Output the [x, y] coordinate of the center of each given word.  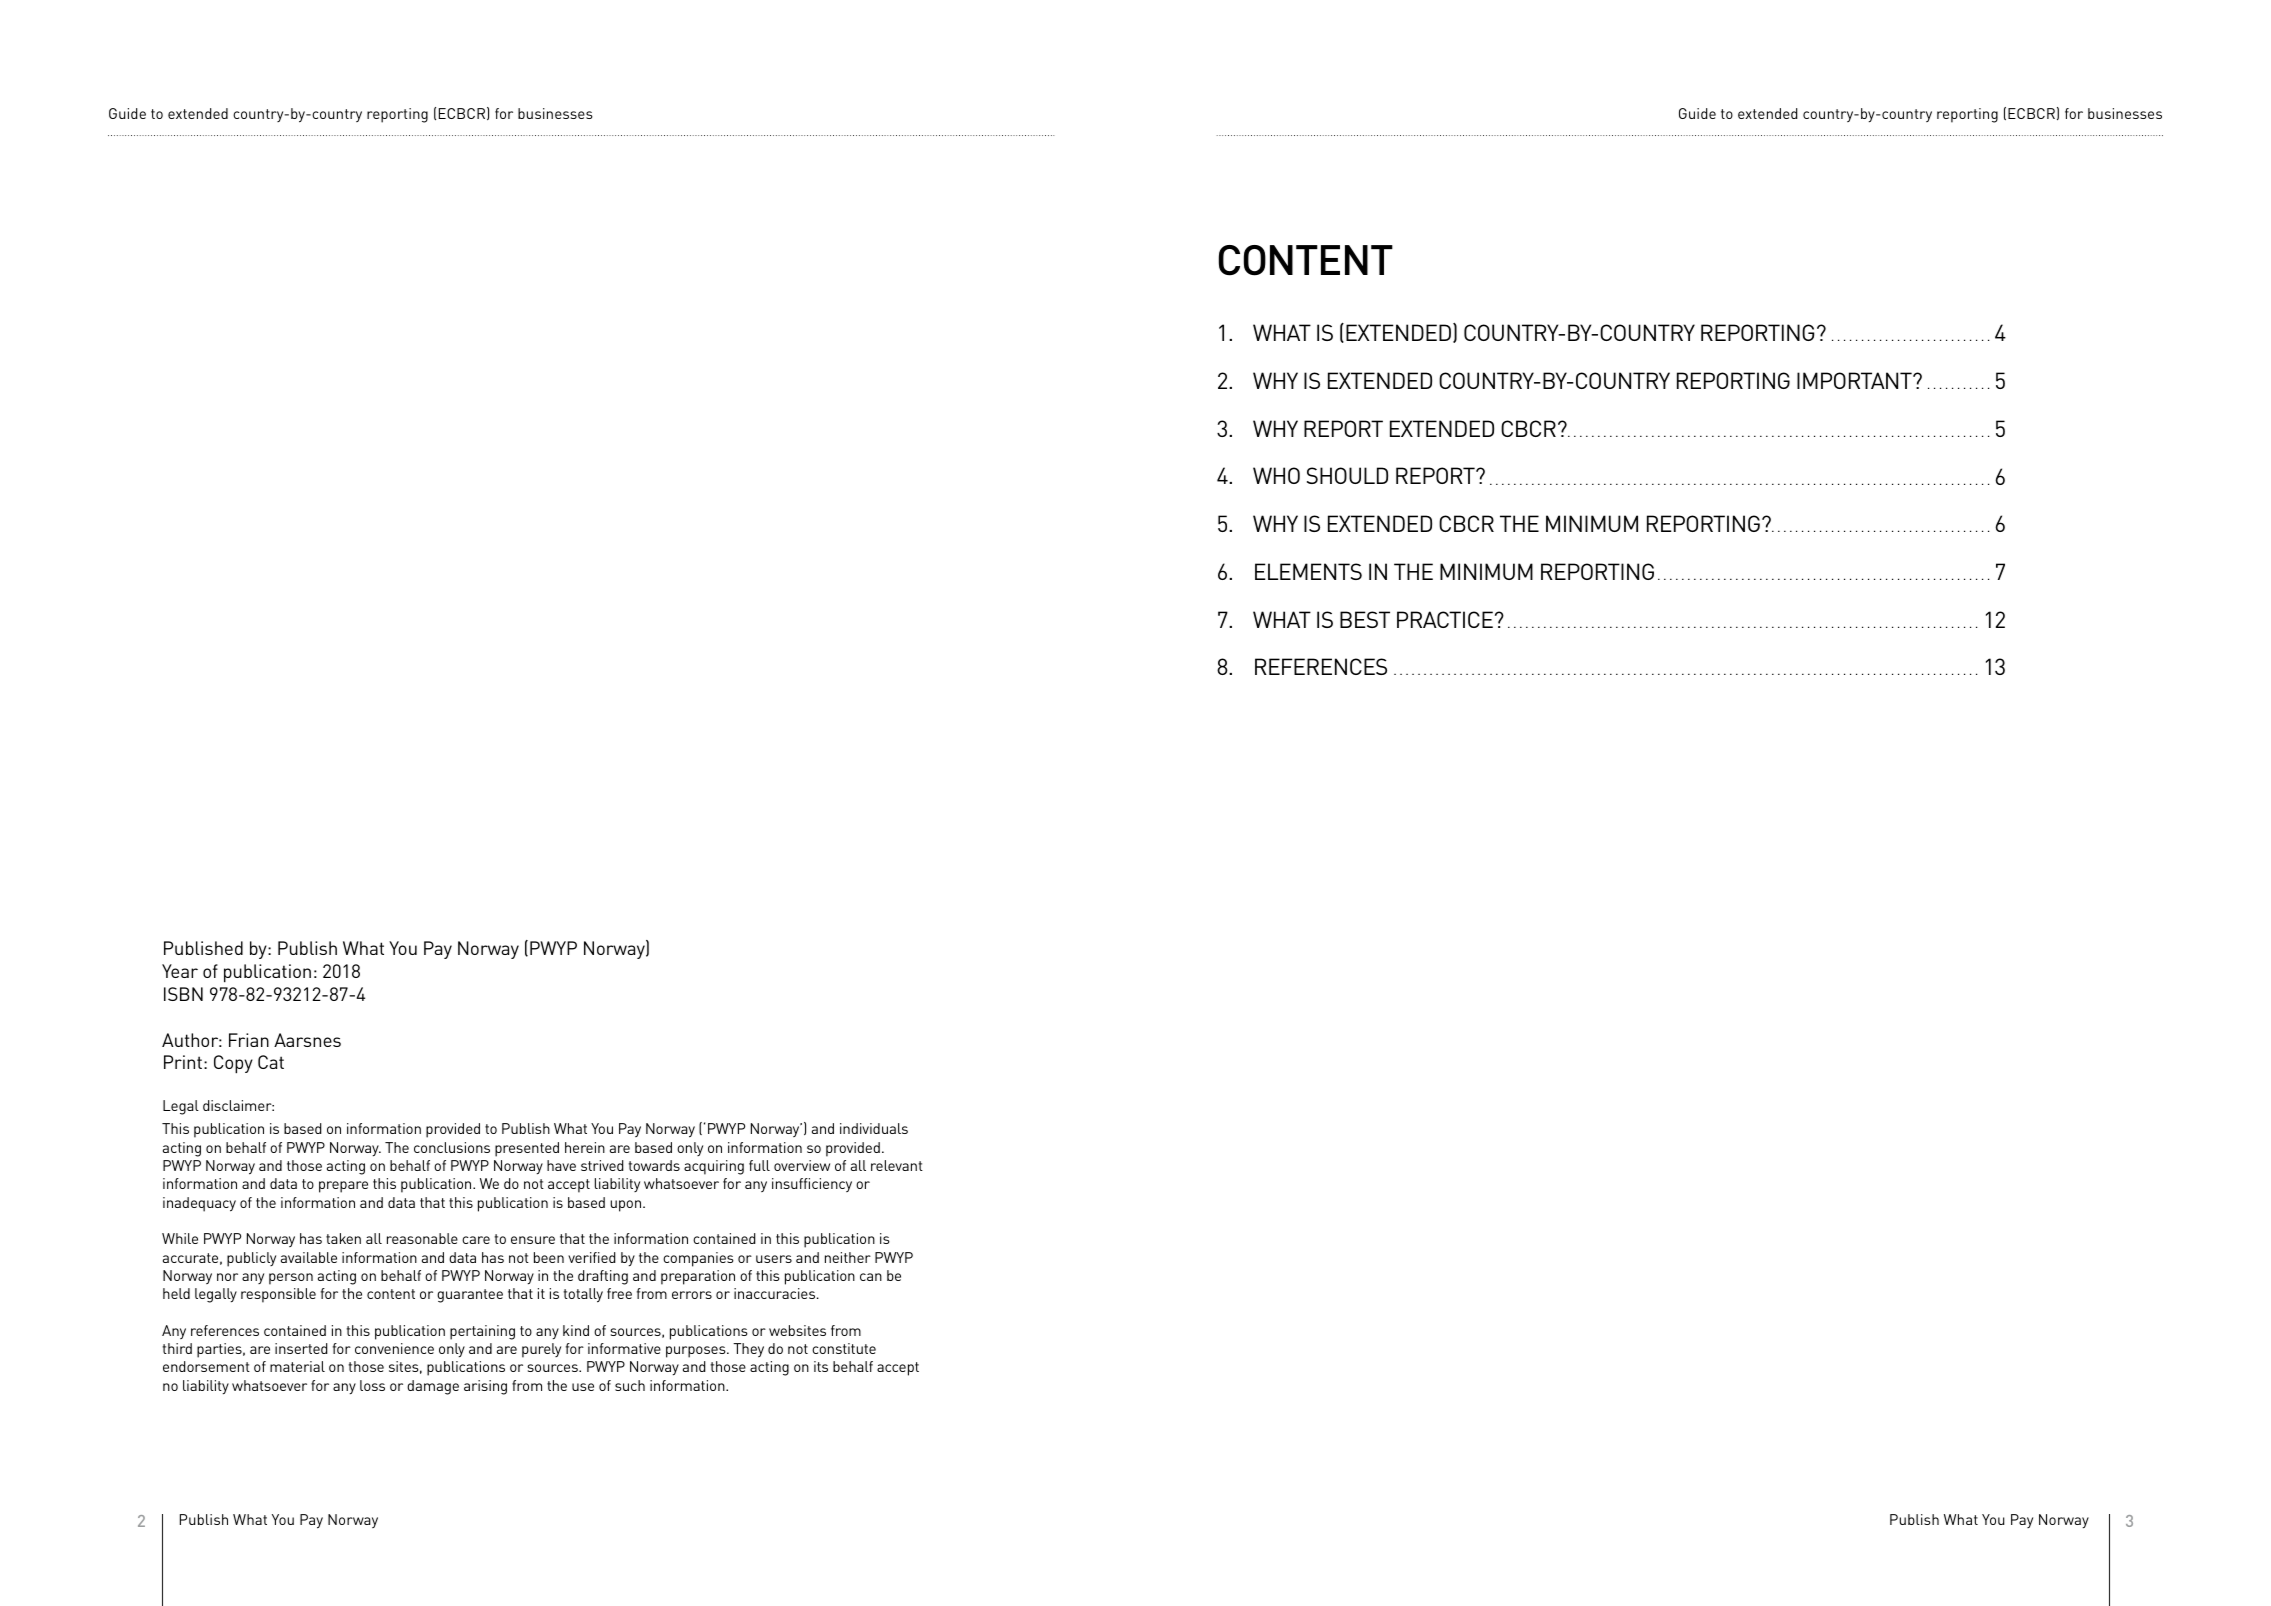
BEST [1365, 619]
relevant [897, 1165]
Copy [233, 1064]
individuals [874, 1128]
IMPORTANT [1855, 380]
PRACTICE [1445, 619]
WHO [1276, 475]
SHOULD [1347, 475]
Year [180, 971]
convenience [394, 1348]
